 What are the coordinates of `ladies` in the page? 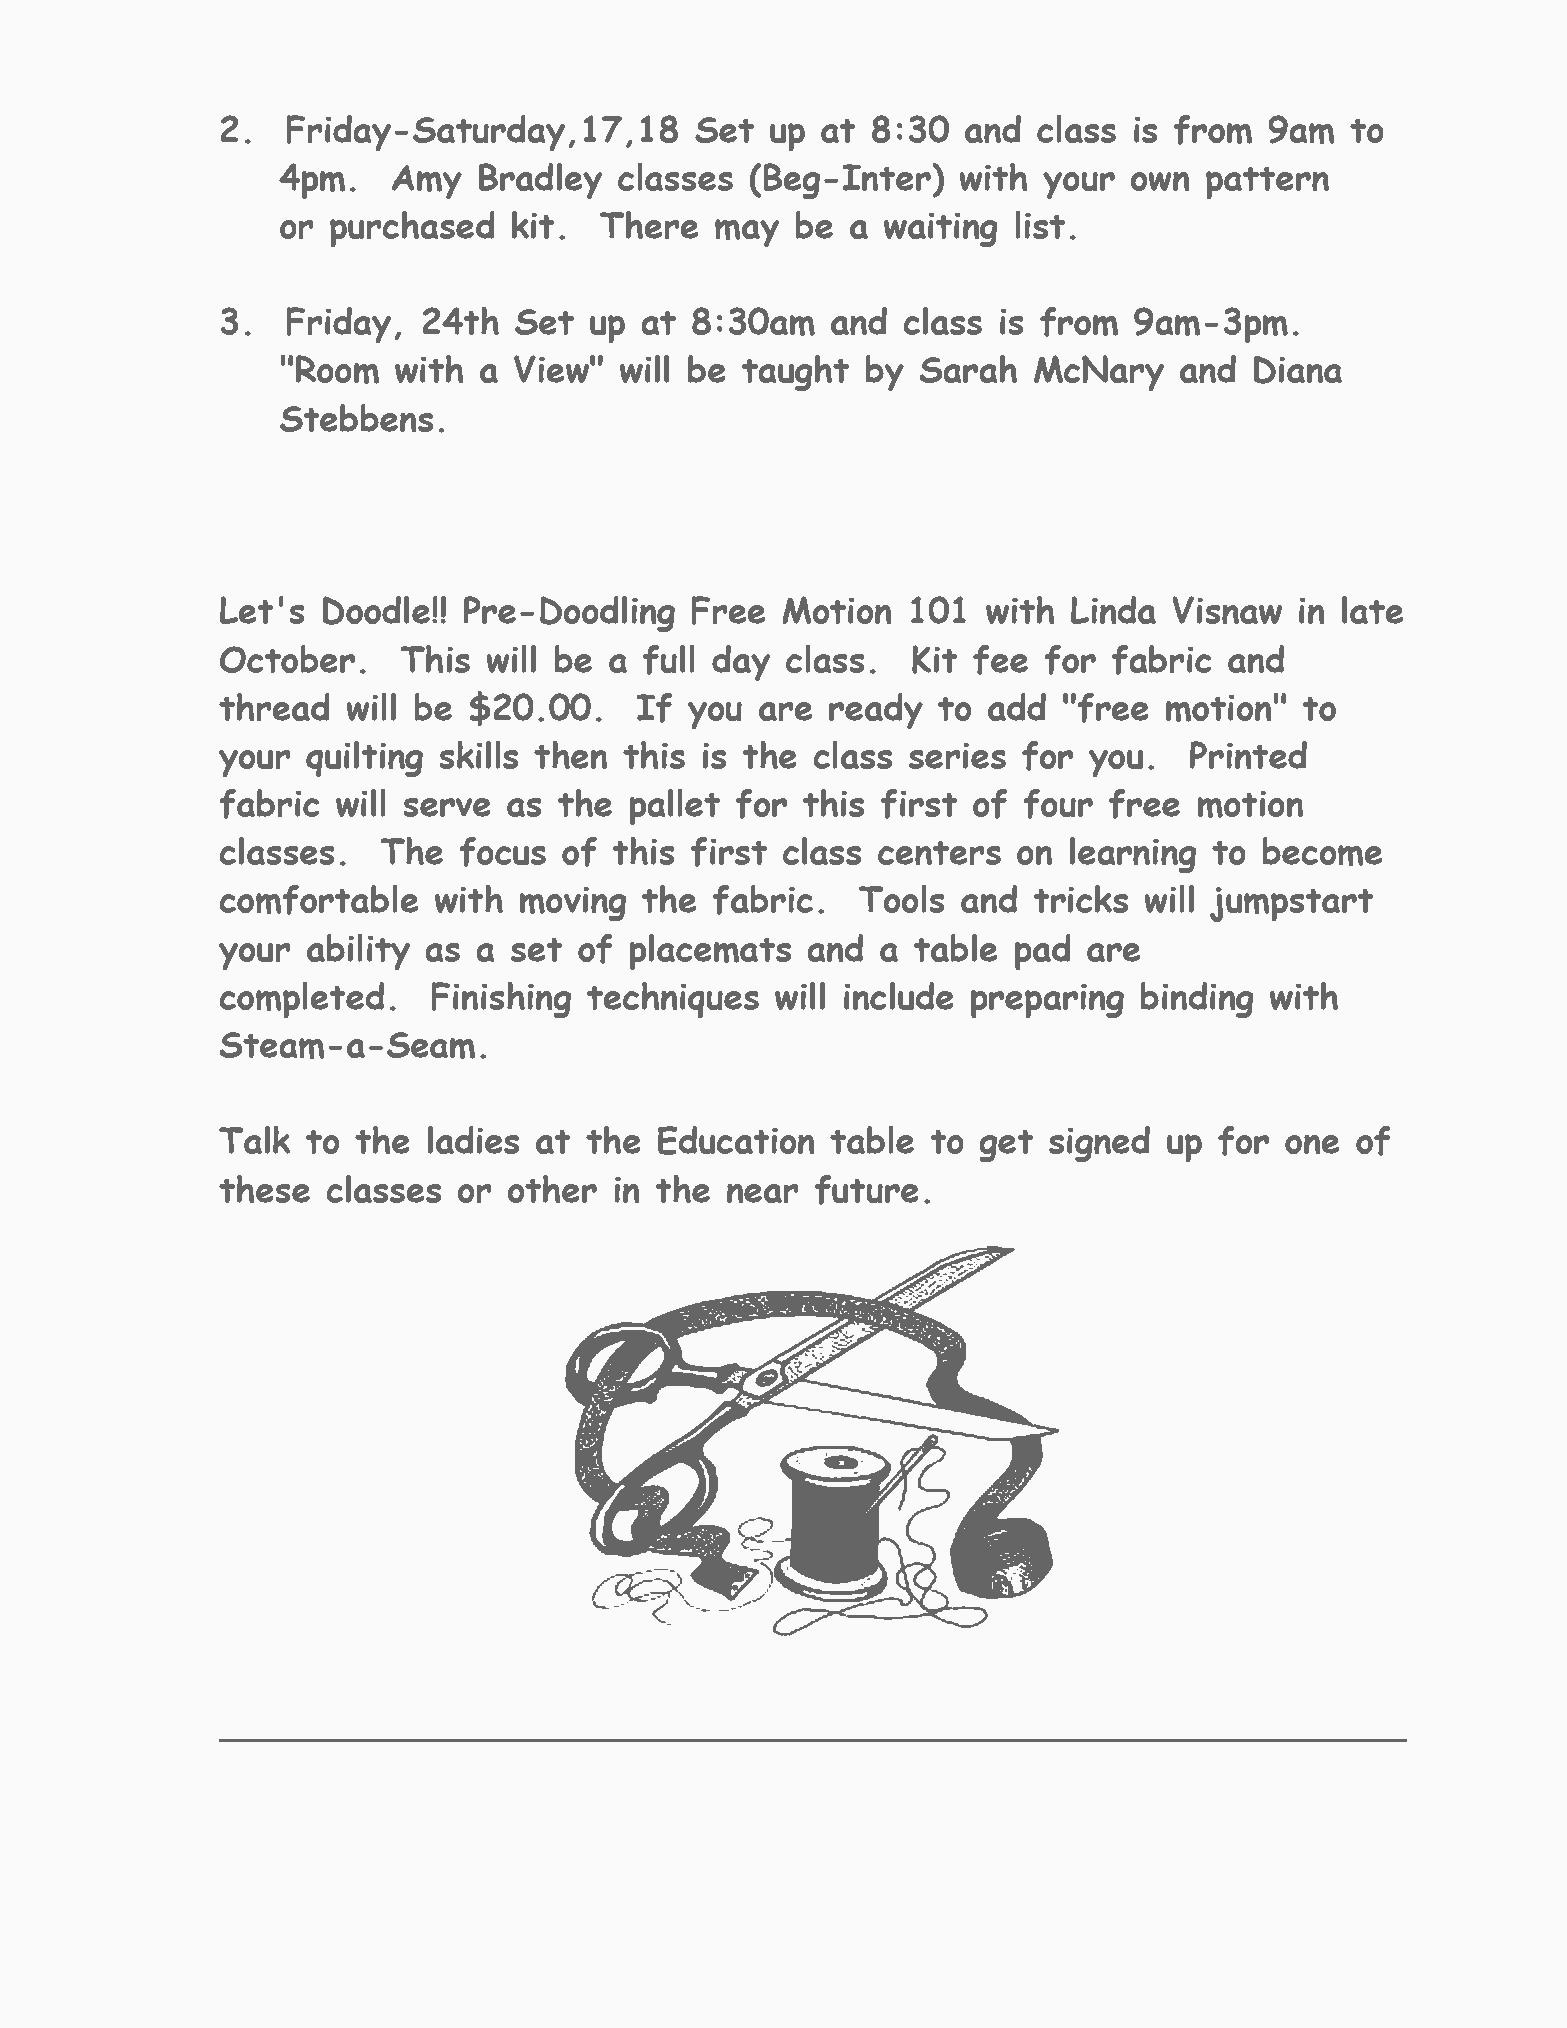 It's located at (473, 1140).
